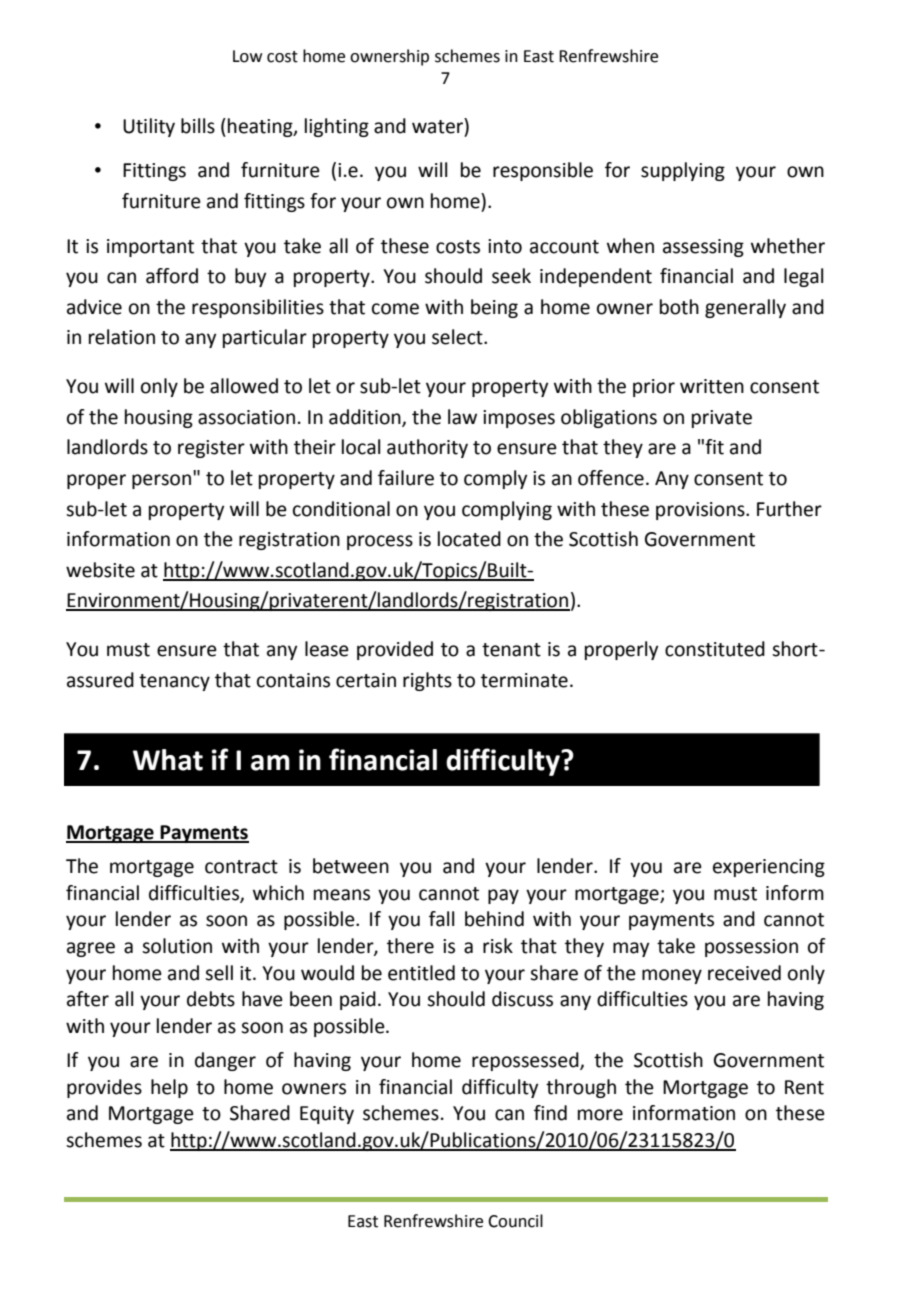  I want to click on help, so click(169, 1088).
